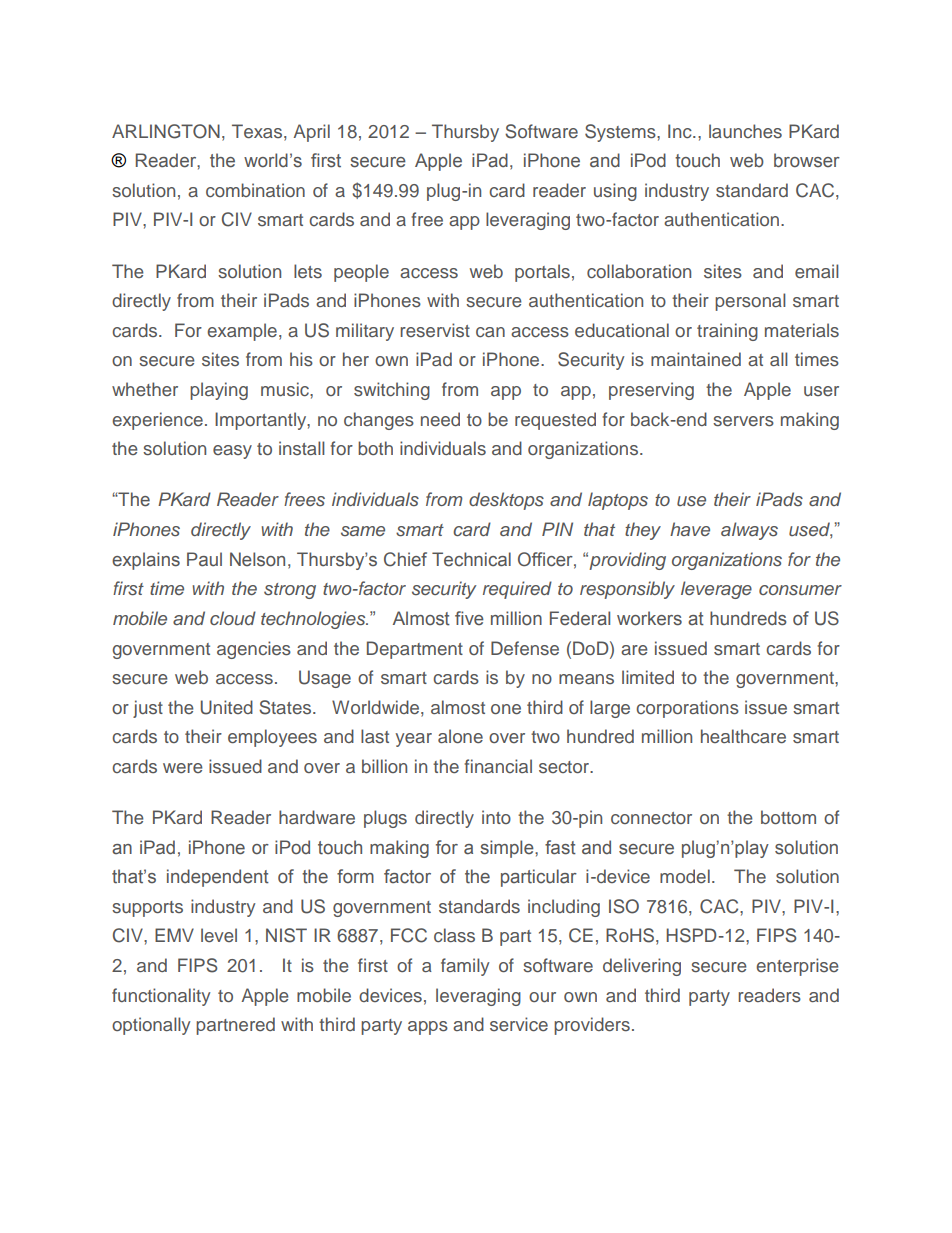 The image size is (952, 1233). Describe the element at coordinates (204, 559) in the image. I see `Paul` at that location.
